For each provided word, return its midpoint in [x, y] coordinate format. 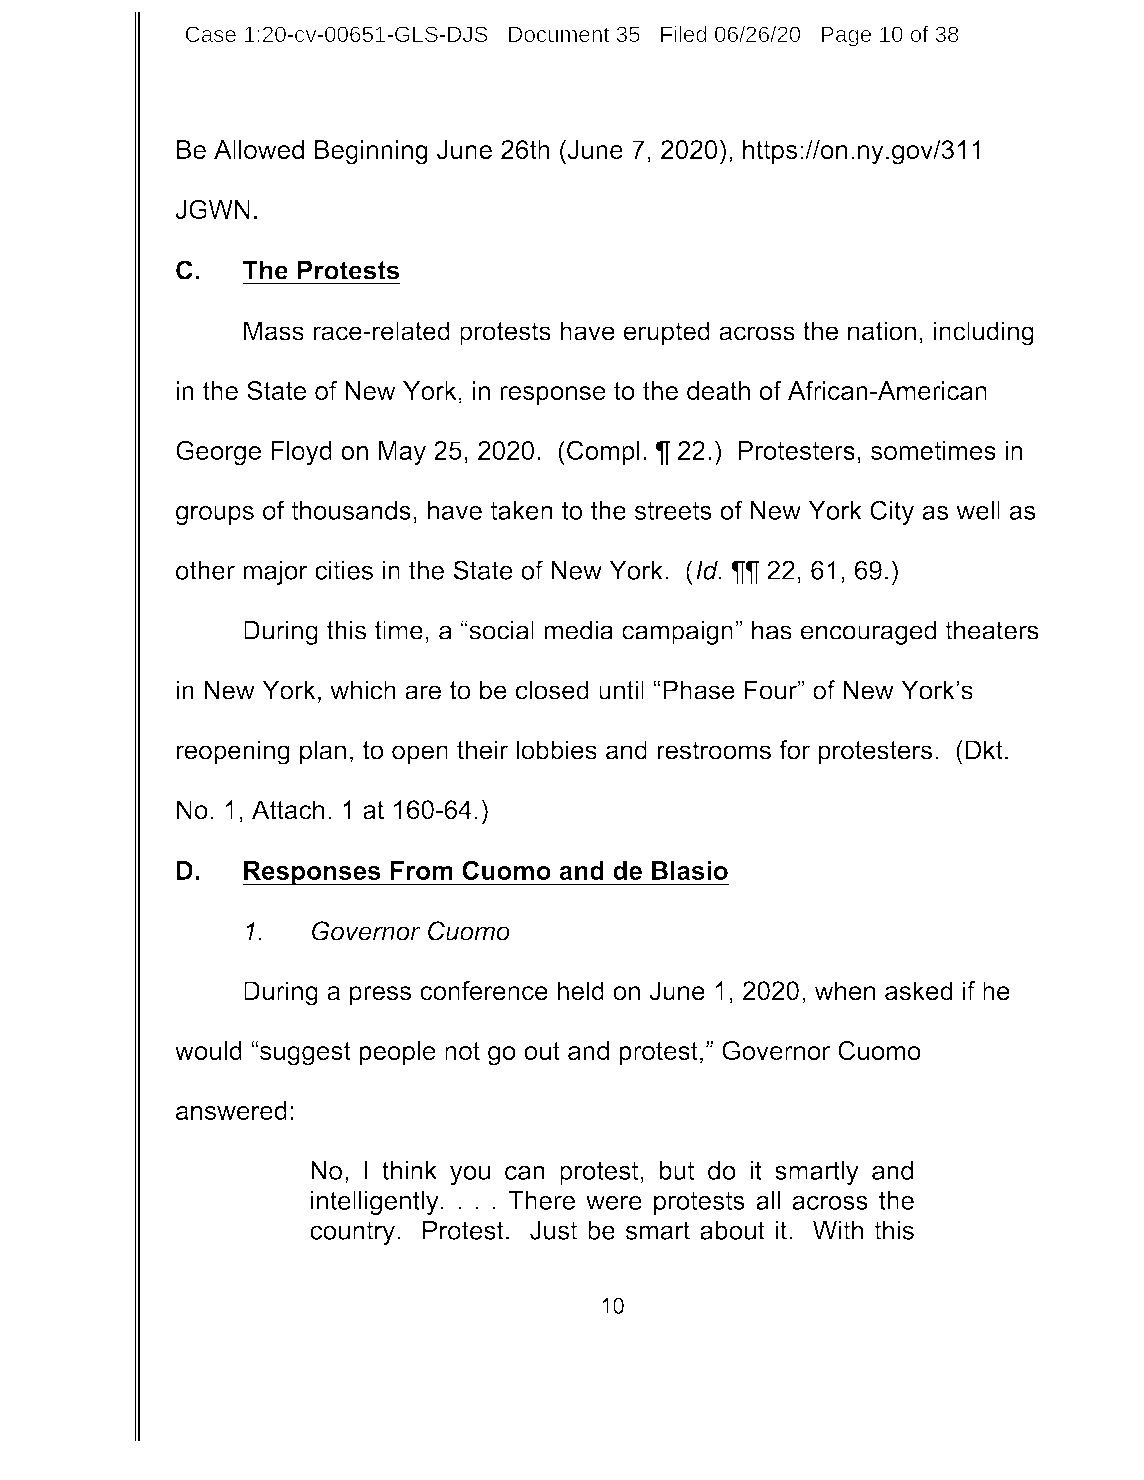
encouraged [868, 632]
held [580, 991]
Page [846, 36]
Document [559, 34]
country [352, 1233]
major [275, 573]
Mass [274, 331]
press [380, 995]
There [541, 1200]
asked [918, 991]
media [578, 630]
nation [882, 331]
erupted [666, 333]
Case [210, 34]
